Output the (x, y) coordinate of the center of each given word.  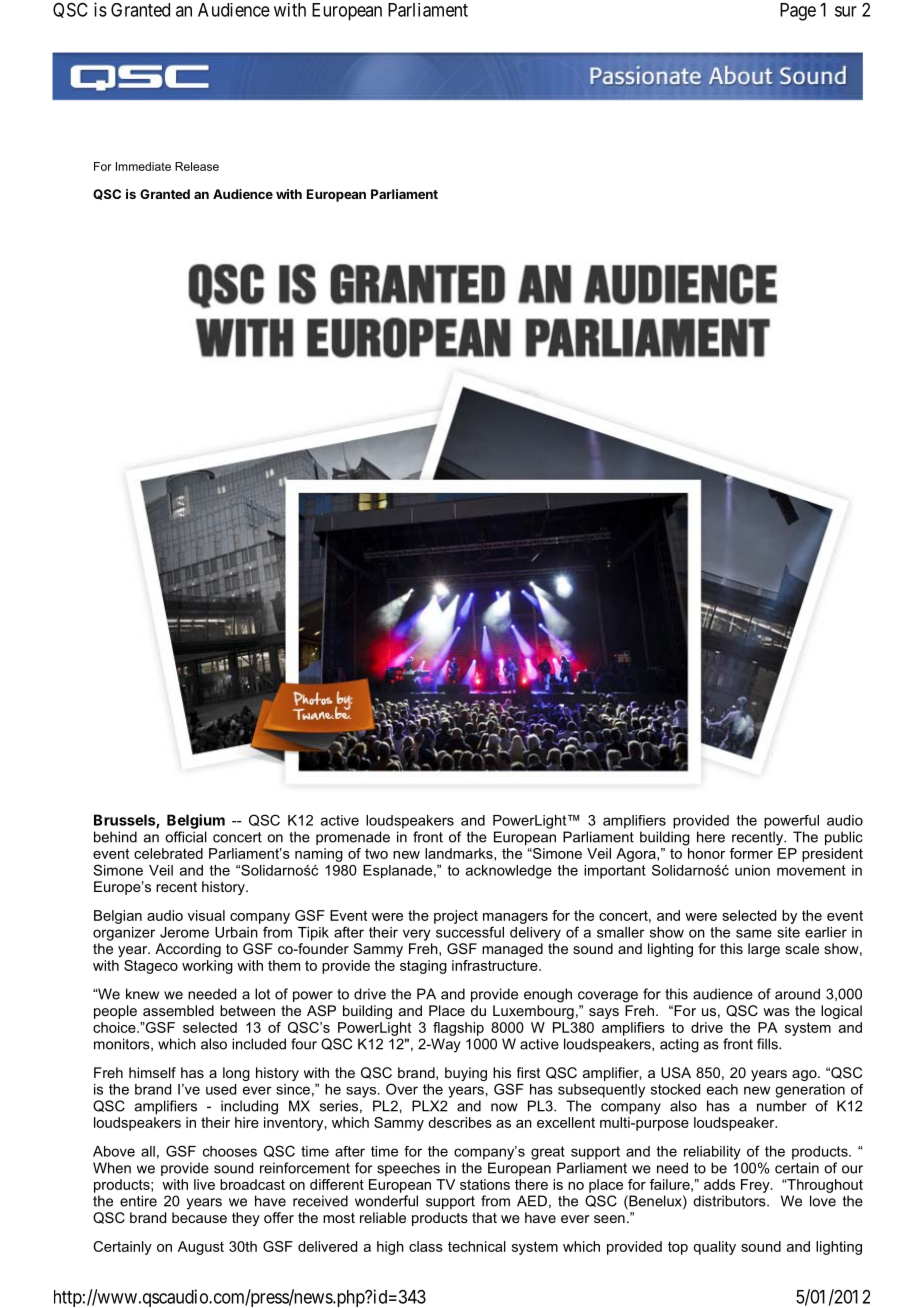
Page (798, 12)
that (484, 1217)
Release (197, 166)
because (199, 1217)
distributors (730, 1201)
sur (846, 11)
